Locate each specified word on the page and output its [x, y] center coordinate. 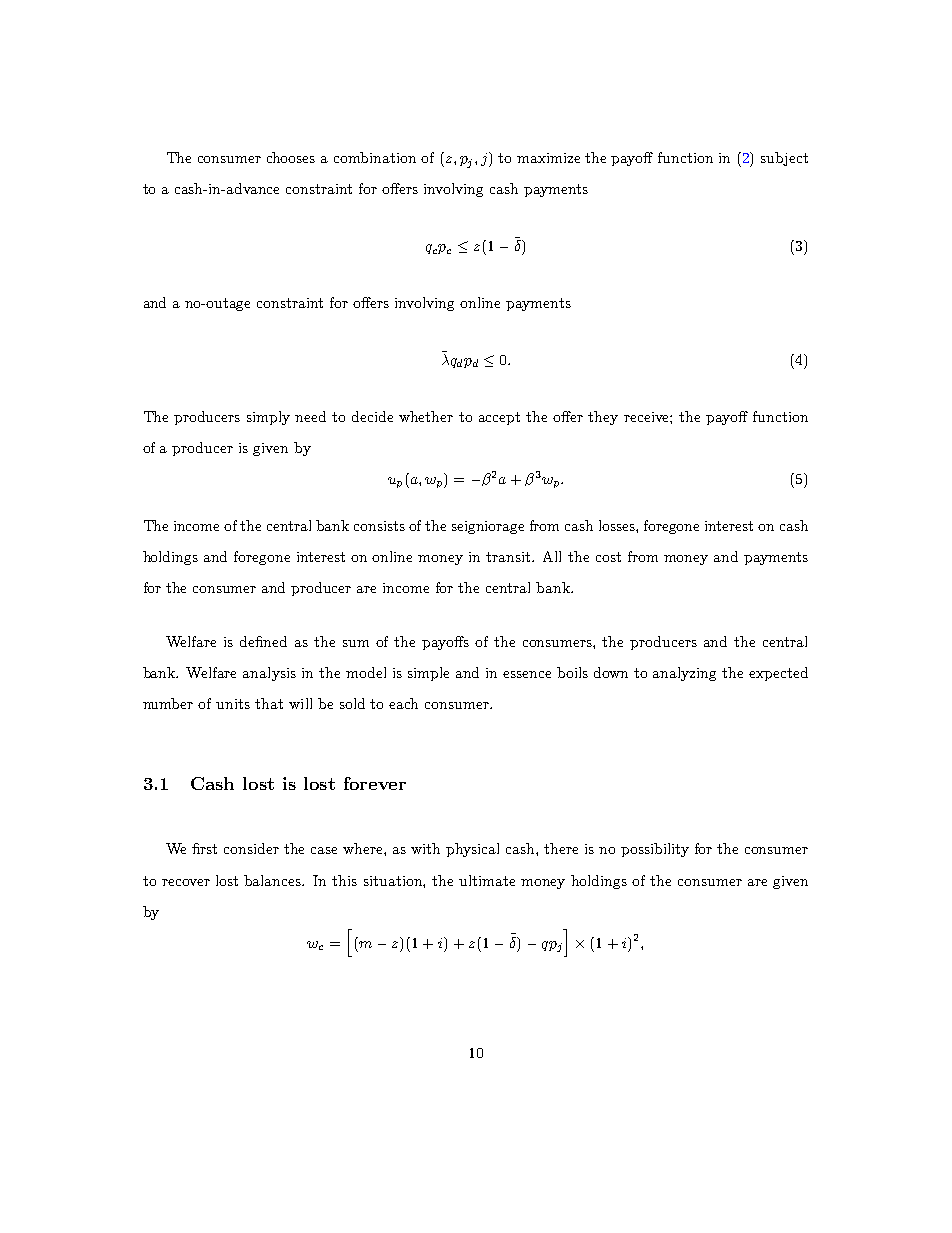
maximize [548, 158]
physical [472, 850]
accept [499, 418]
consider [251, 848]
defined [263, 641]
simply [268, 418]
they [603, 418]
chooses [291, 157]
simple [428, 674]
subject [784, 159]
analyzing [684, 674]
